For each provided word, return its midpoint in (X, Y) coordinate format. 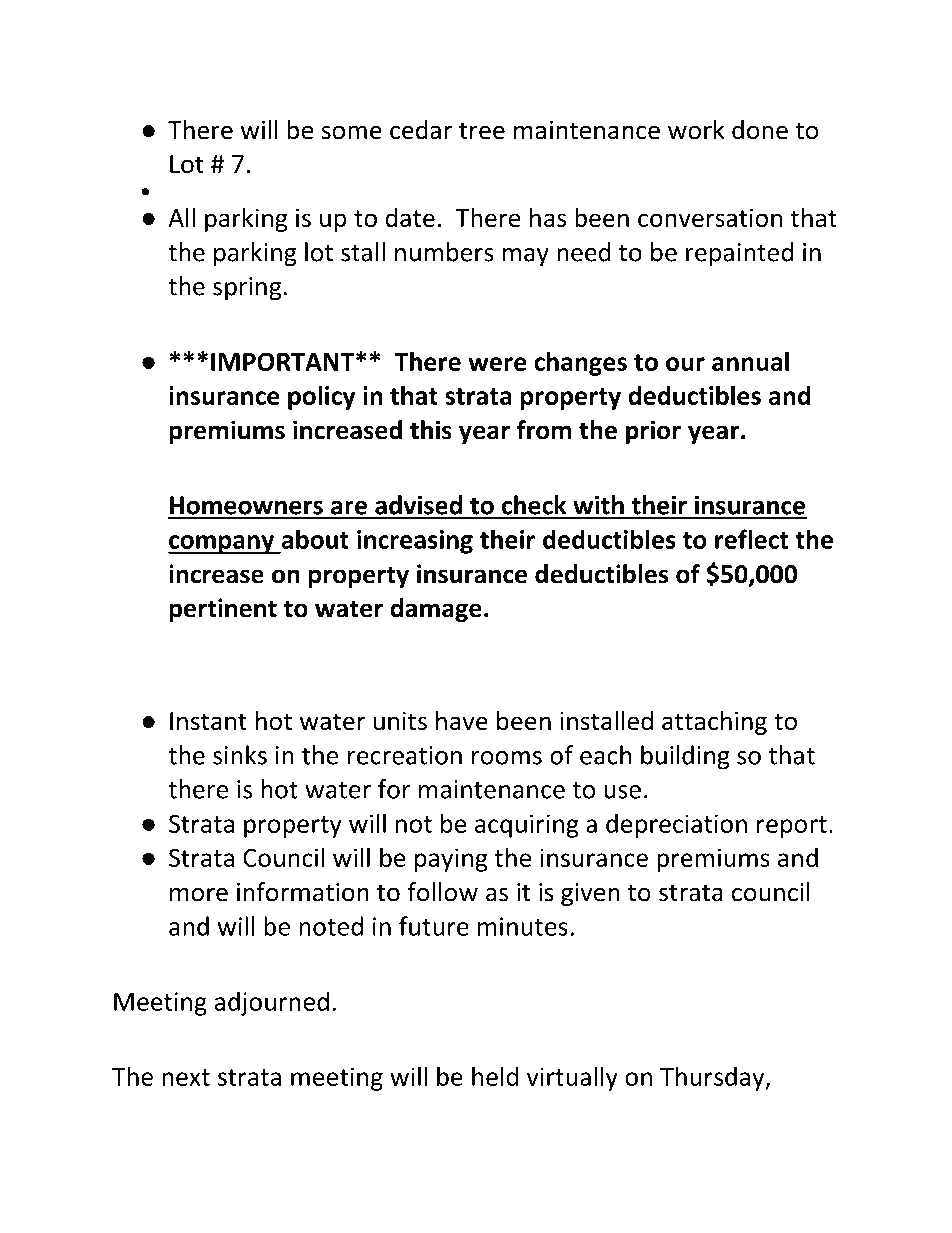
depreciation (676, 825)
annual (750, 361)
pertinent (223, 610)
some (352, 132)
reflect (752, 539)
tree (482, 131)
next (186, 1077)
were (497, 364)
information (303, 892)
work (696, 130)
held (495, 1076)
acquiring (527, 826)
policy (322, 397)
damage (436, 610)
